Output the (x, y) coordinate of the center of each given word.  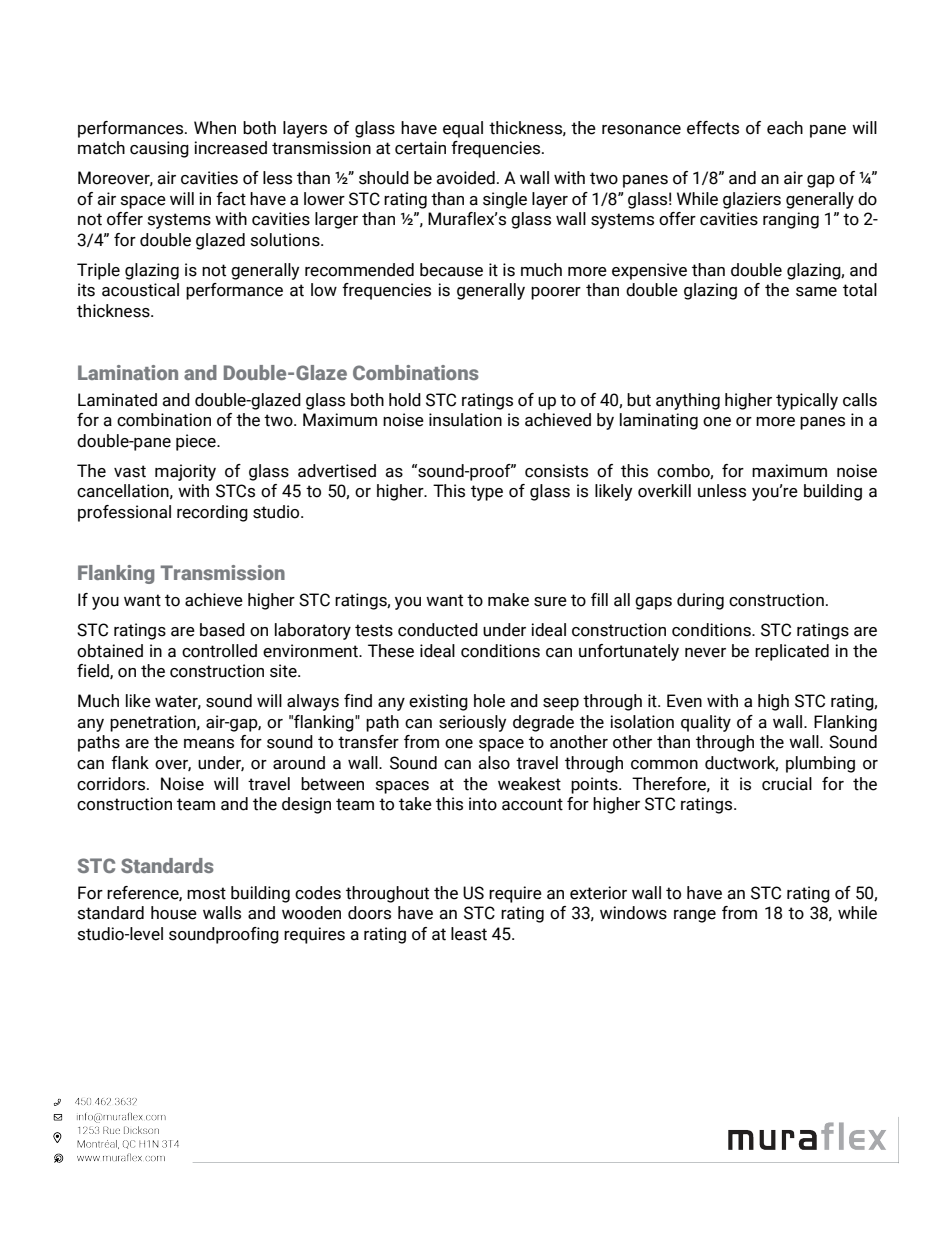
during (700, 601)
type (487, 493)
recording (212, 513)
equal (463, 129)
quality (706, 723)
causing (159, 149)
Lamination (128, 372)
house (174, 913)
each (785, 128)
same (816, 292)
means (209, 744)
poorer (556, 293)
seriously (472, 723)
